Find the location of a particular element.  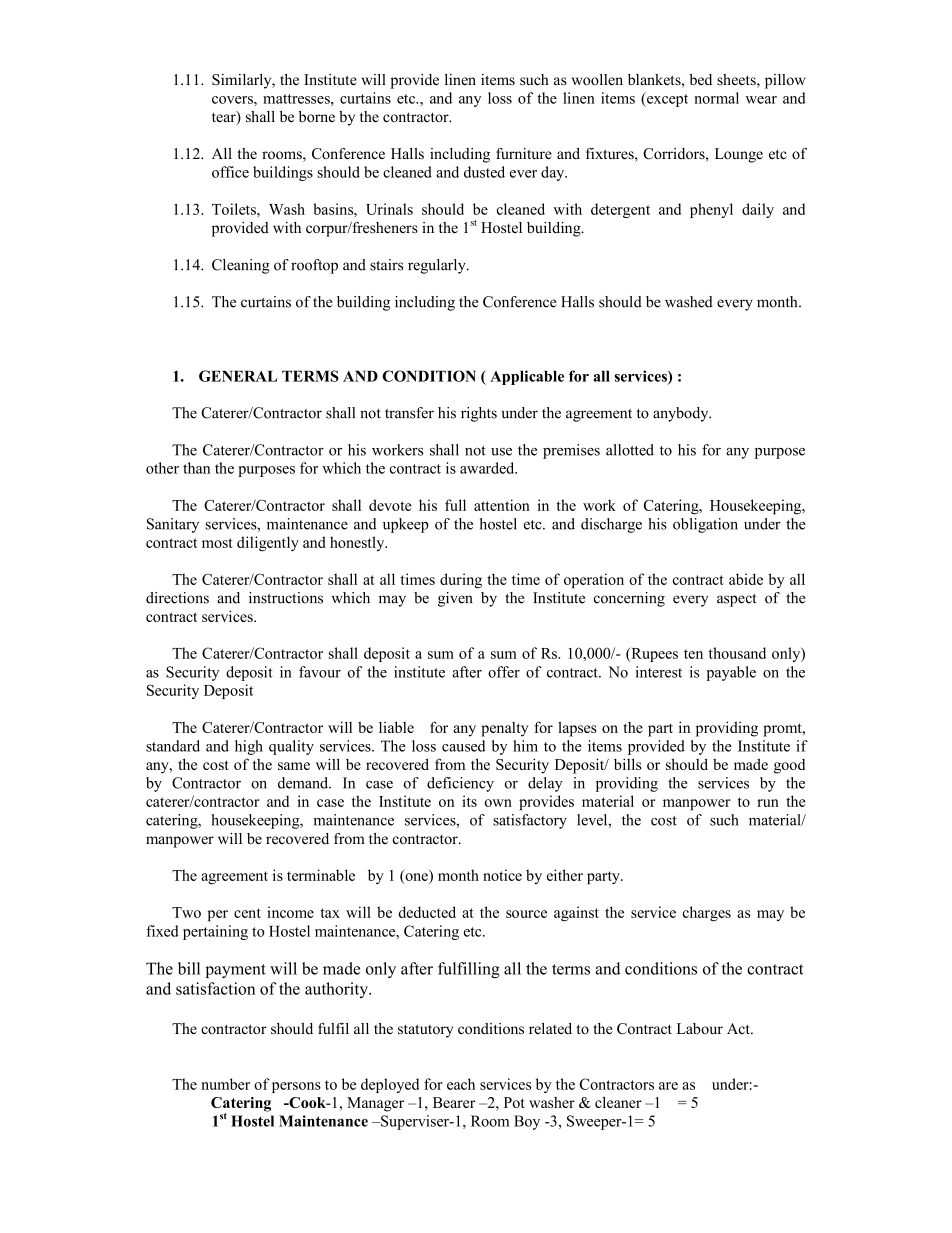

furniture is located at coordinates (524, 154).
